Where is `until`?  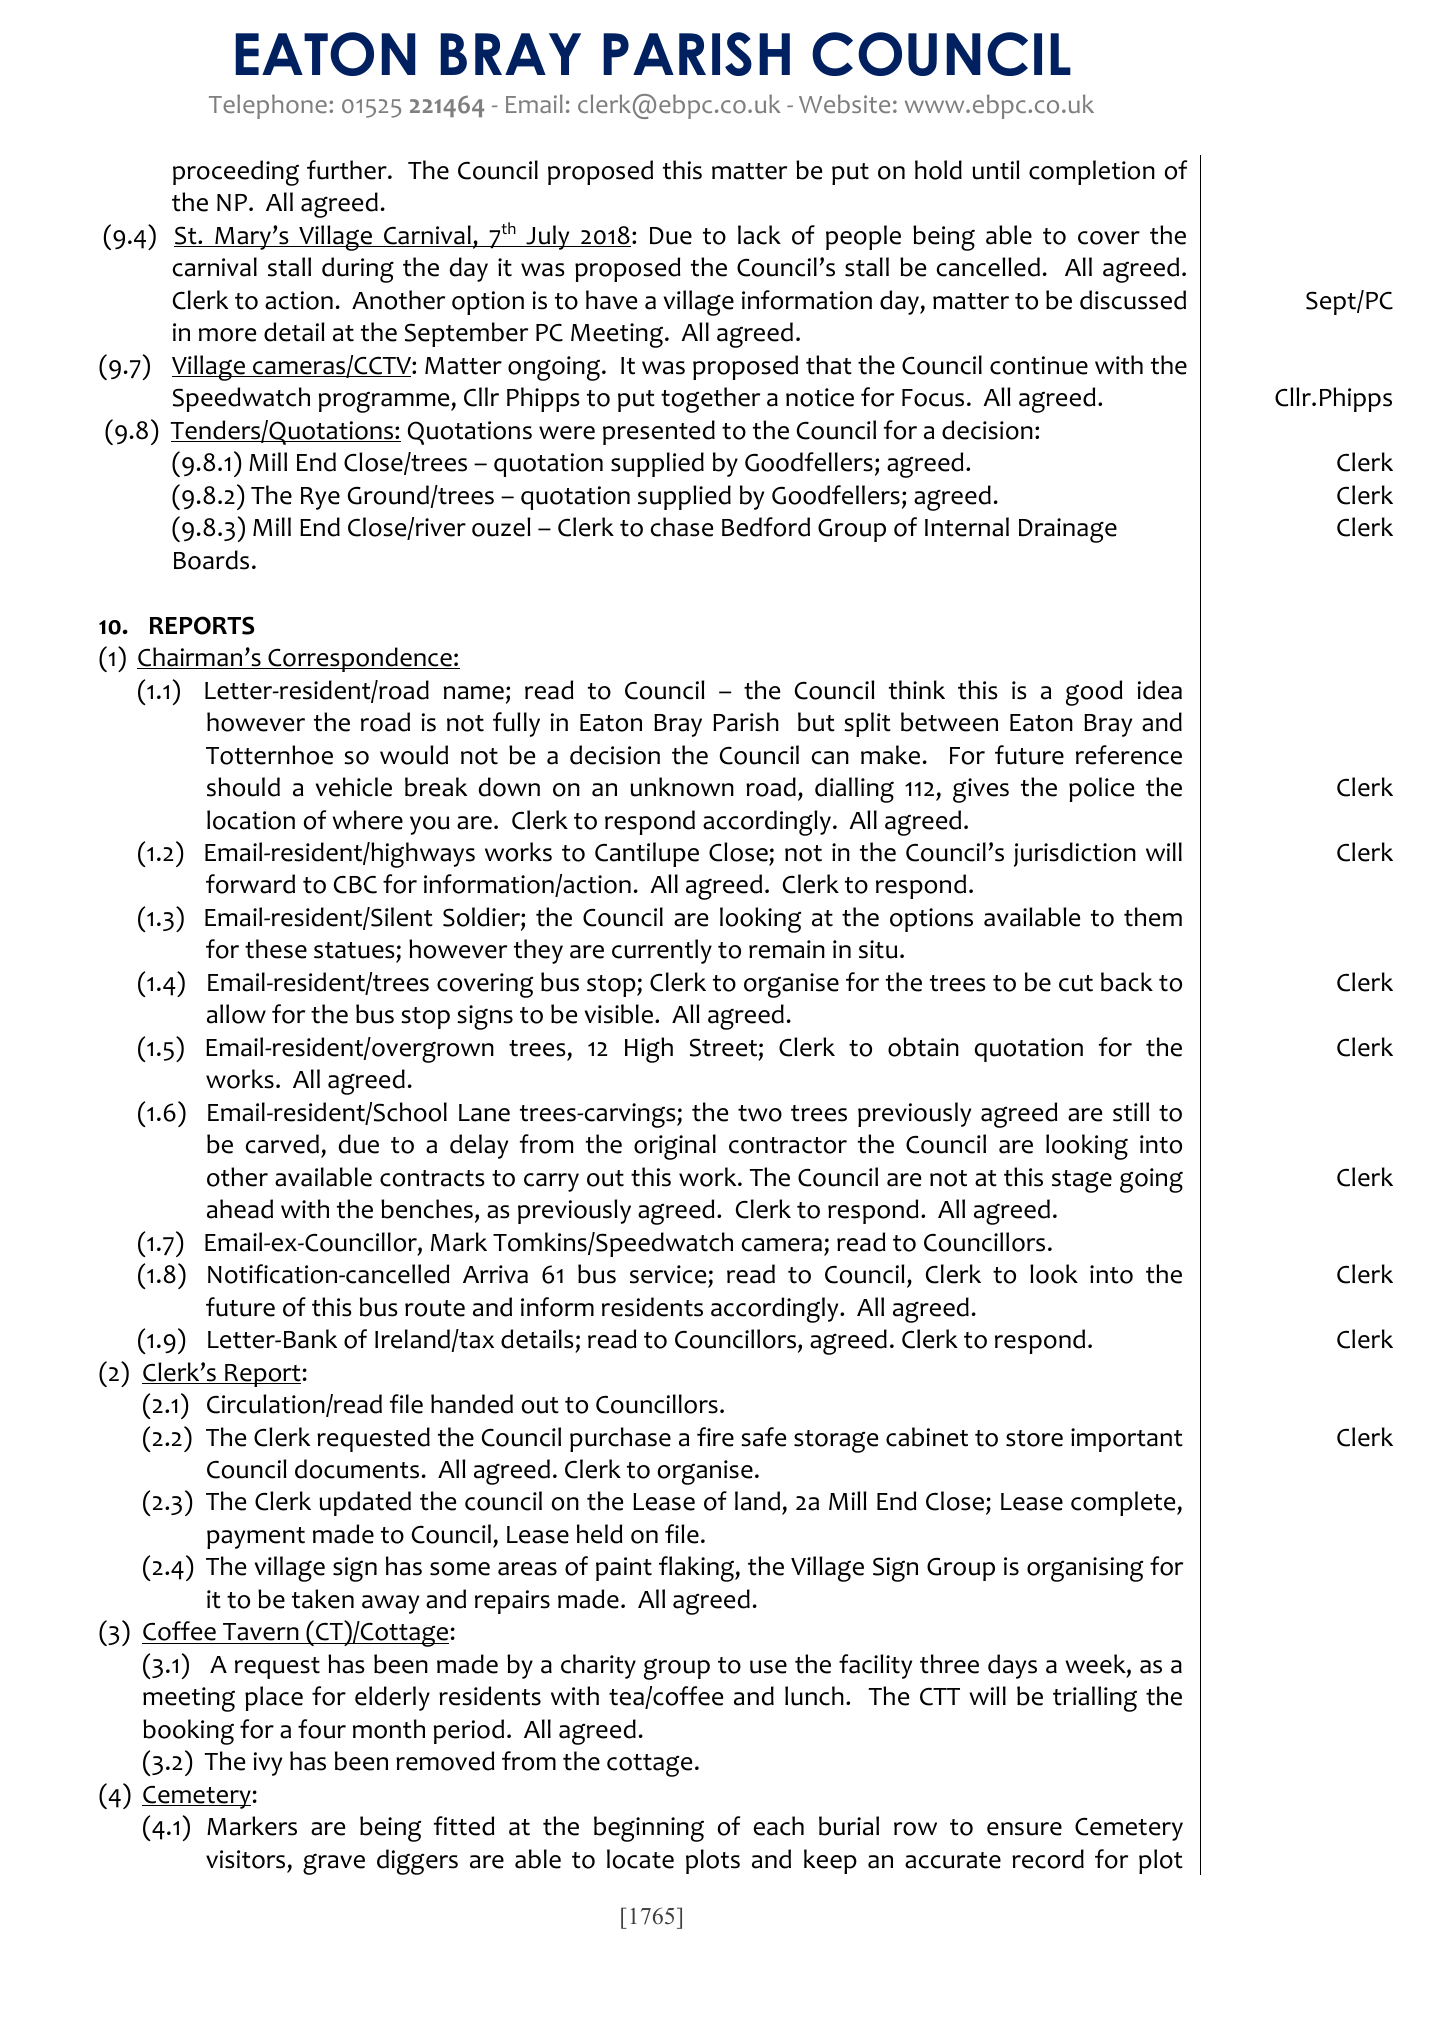 until is located at coordinates (996, 170).
